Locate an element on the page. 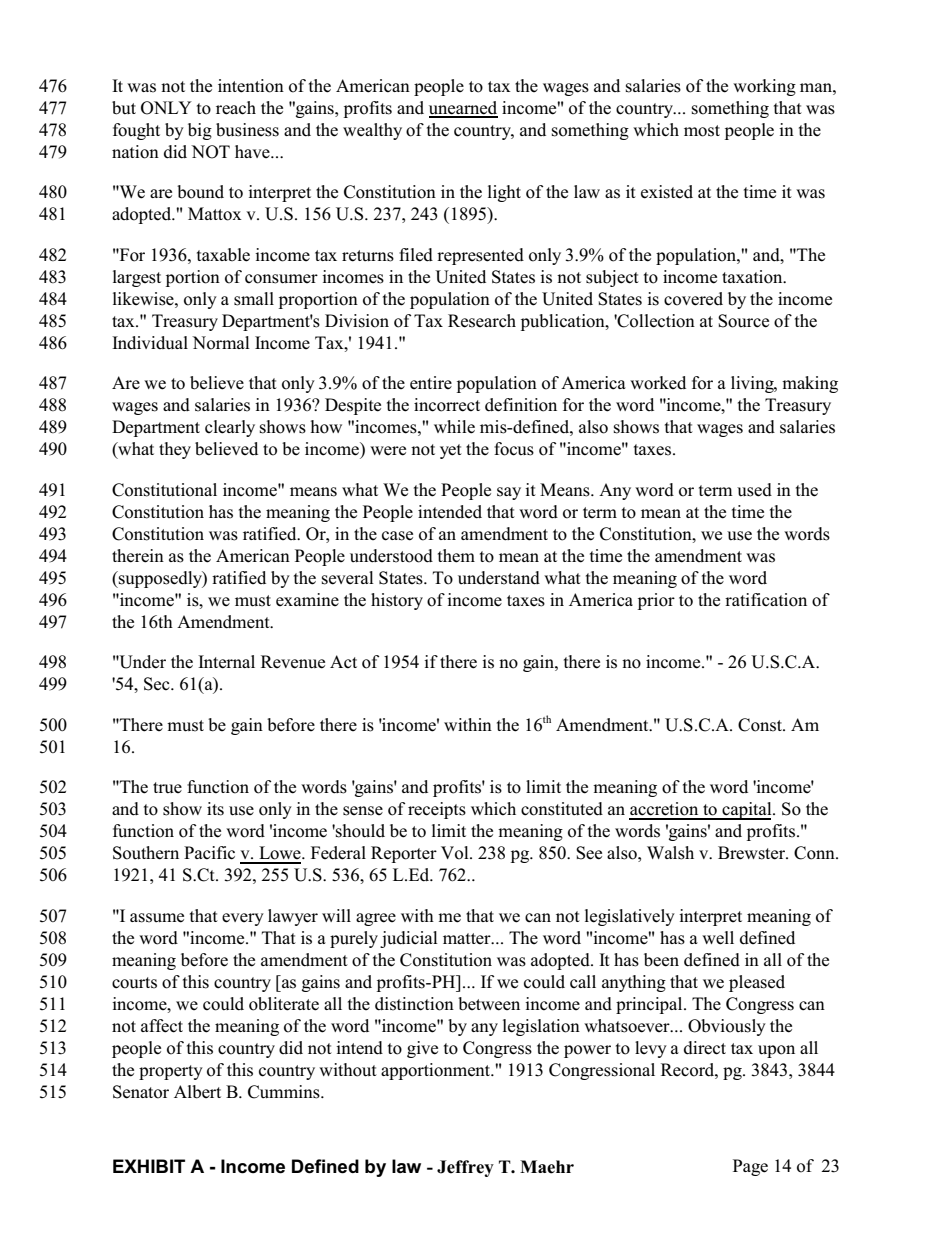  unearned is located at coordinates (463, 109).
